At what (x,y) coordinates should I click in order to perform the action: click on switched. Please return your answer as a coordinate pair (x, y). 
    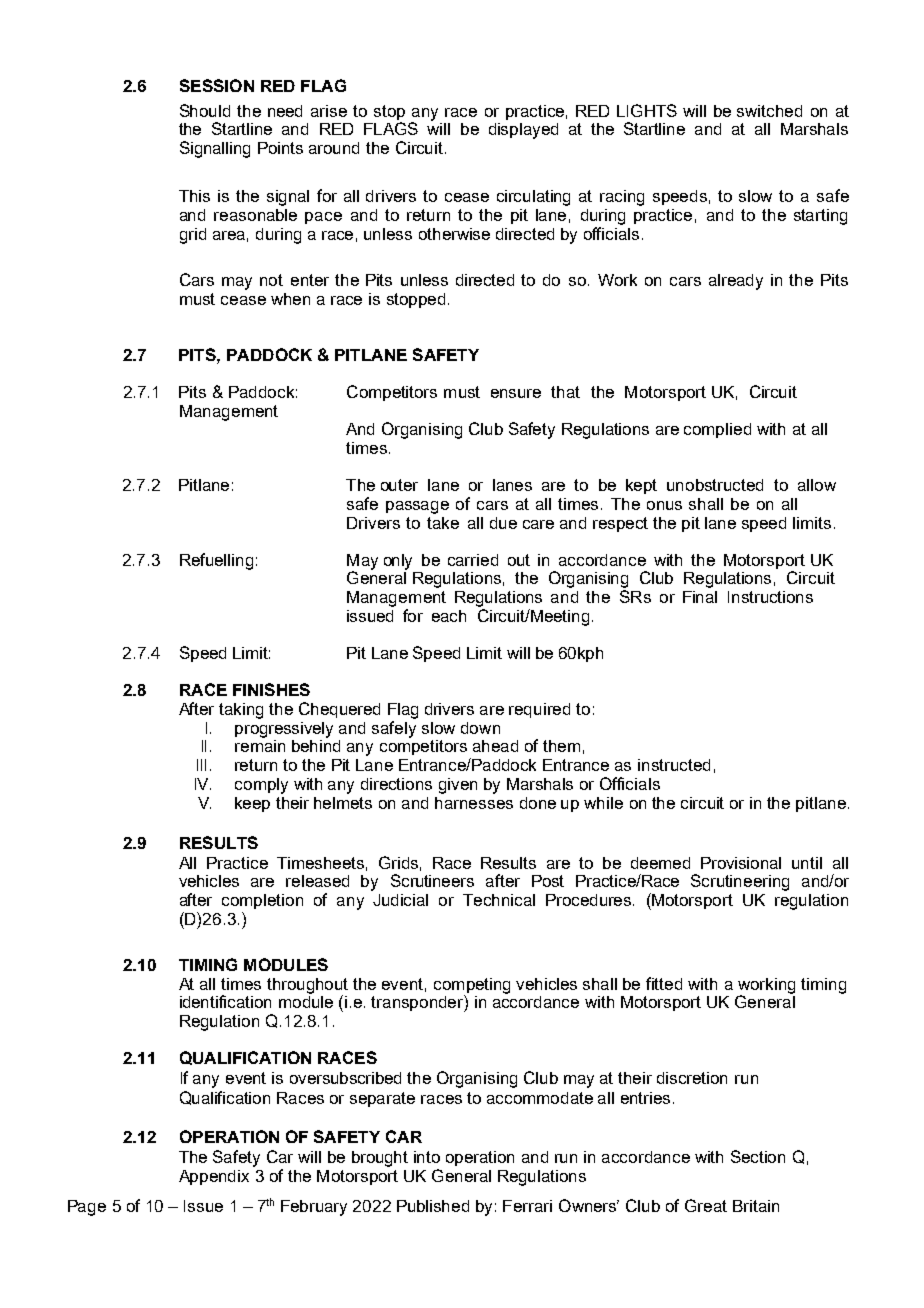
    Looking at the image, I should click on (769, 111).
